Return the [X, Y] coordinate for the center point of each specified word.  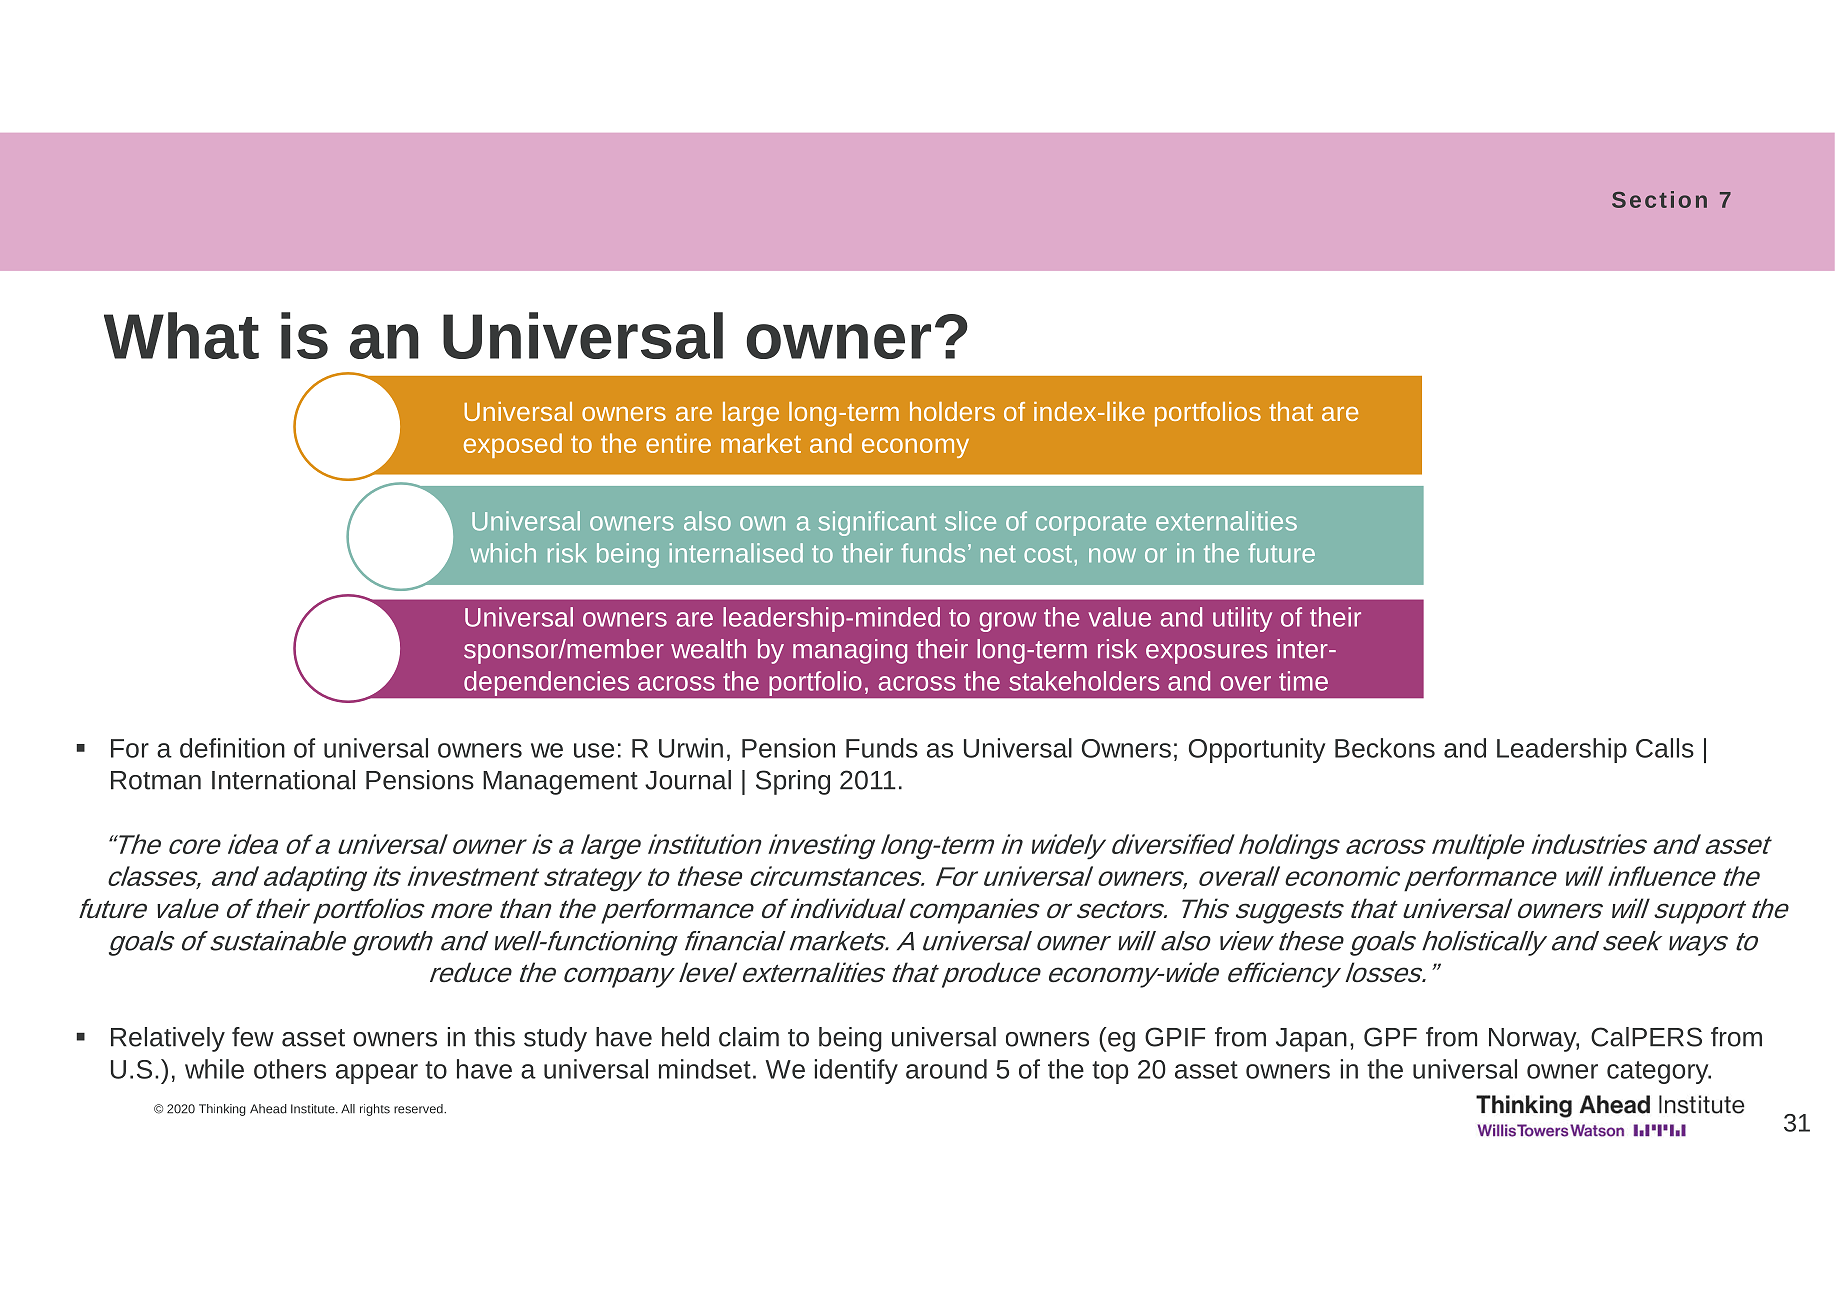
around [946, 1069]
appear [377, 1074]
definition [232, 748]
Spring [793, 782]
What [181, 335]
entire [678, 443]
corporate [1091, 524]
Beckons [1385, 748]
